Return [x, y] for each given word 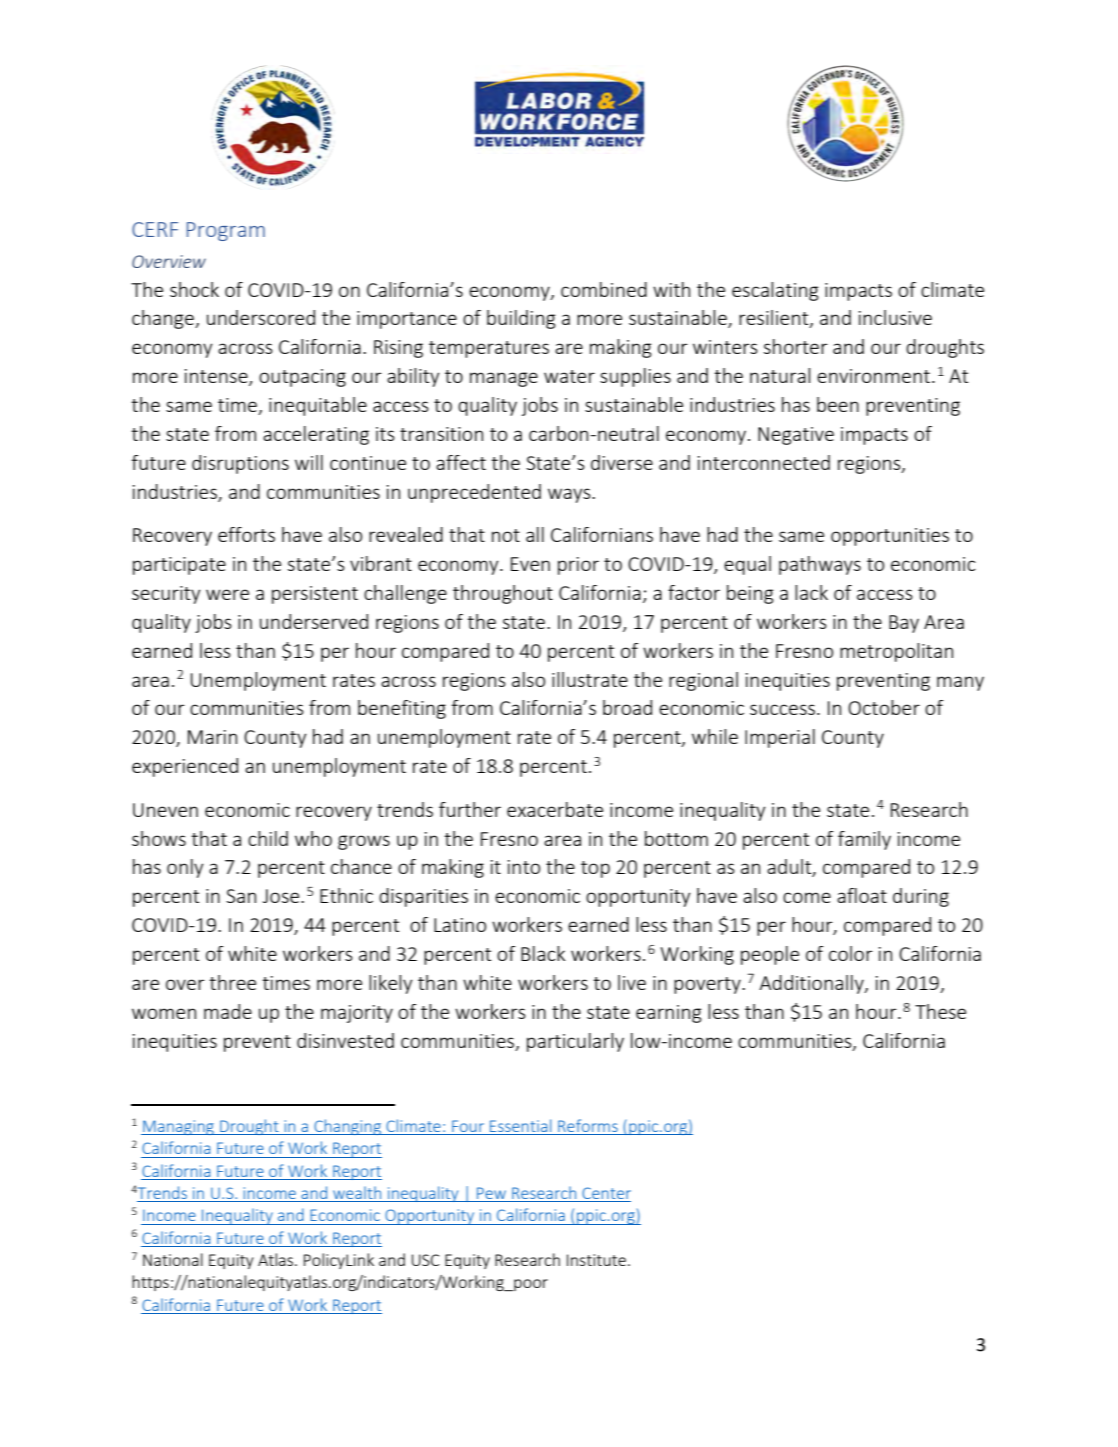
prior [578, 566]
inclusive [895, 317]
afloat [862, 895]
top [595, 869]
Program [226, 231]
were [227, 594]
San [241, 896]
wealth [357, 1194]
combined [604, 289]
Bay [904, 624]
